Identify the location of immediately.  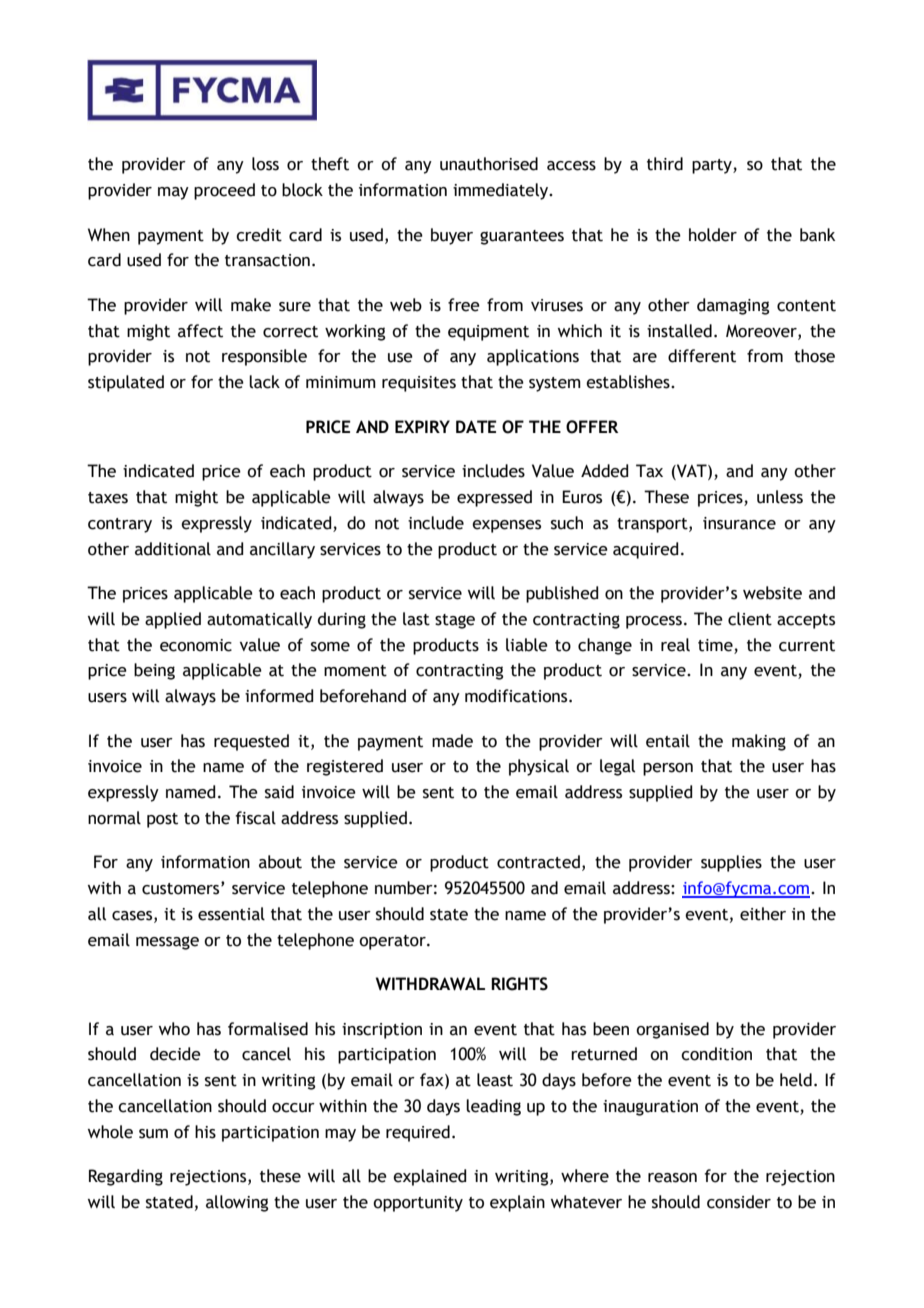
(502, 191).
